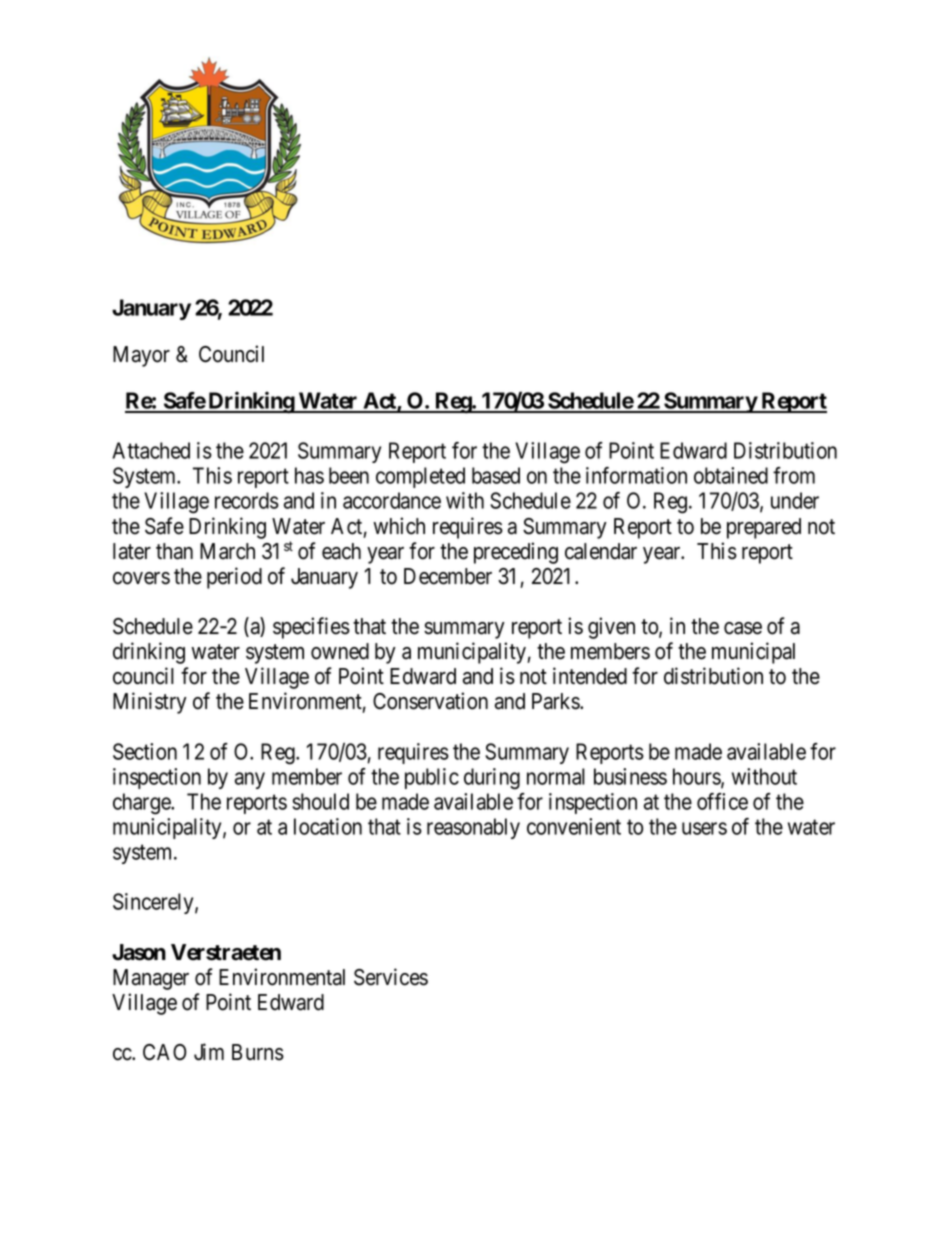 This page has height=1233, width=952. What do you see at coordinates (496, 475) in the page?
I see `based` at bounding box center [496, 475].
